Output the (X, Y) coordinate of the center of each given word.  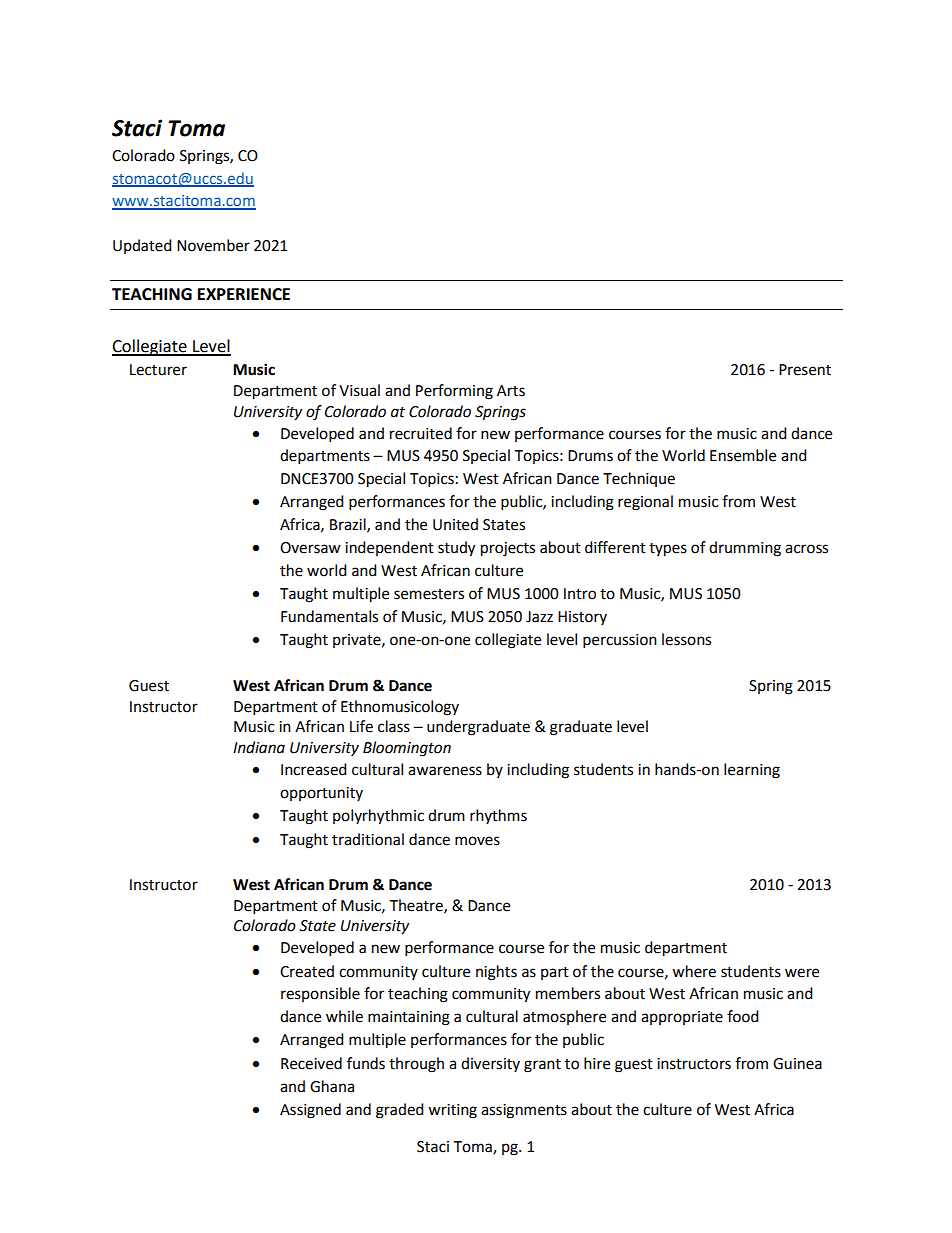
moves (477, 841)
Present (805, 370)
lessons (686, 639)
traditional (368, 839)
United (455, 524)
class (394, 726)
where (694, 971)
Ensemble (743, 455)
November (213, 245)
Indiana (259, 747)
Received (311, 1063)
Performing (454, 392)
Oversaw (310, 548)
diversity (490, 1064)
